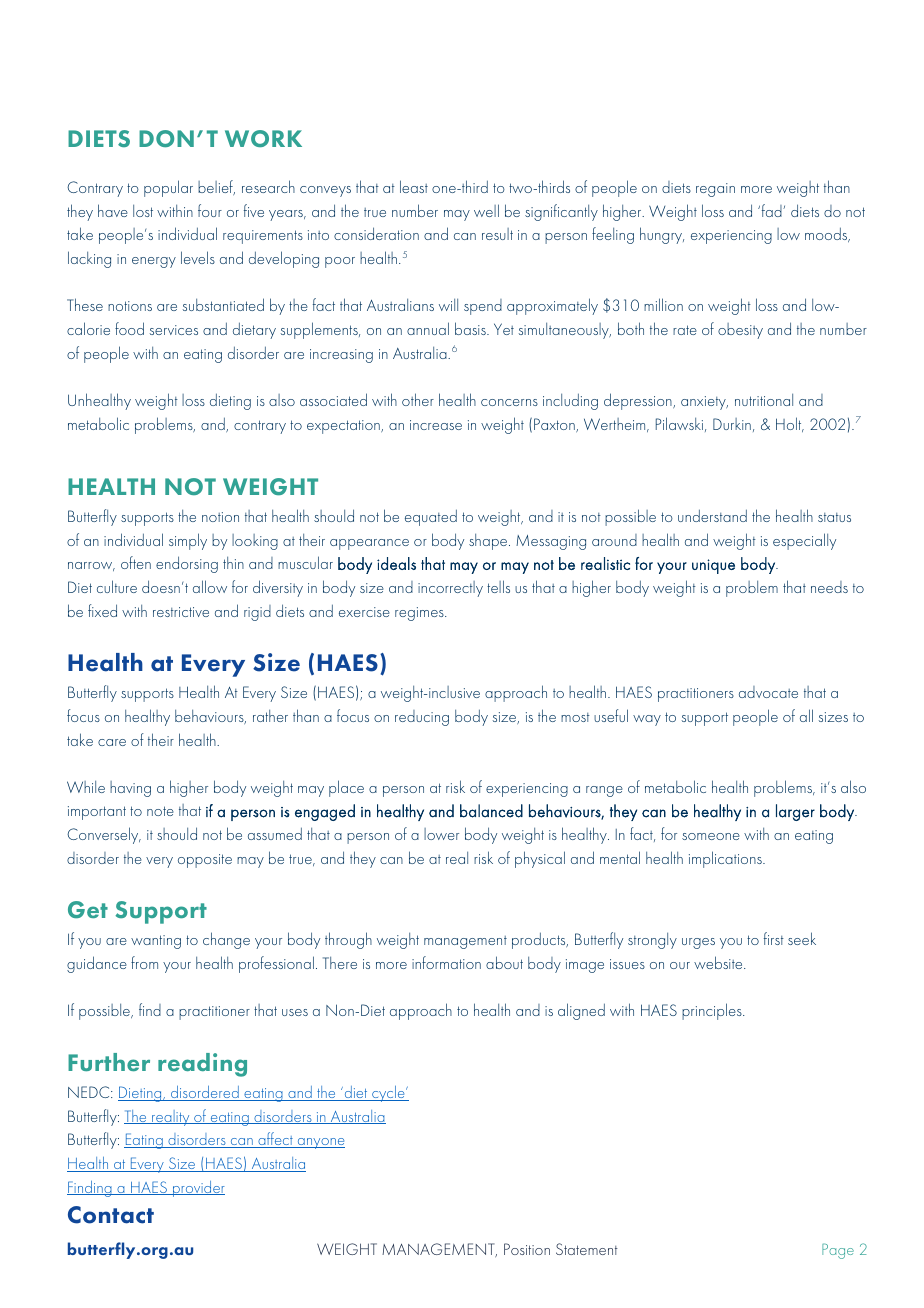  What do you see at coordinates (198, 1189) in the screenshot?
I see `provider` at bounding box center [198, 1189].
